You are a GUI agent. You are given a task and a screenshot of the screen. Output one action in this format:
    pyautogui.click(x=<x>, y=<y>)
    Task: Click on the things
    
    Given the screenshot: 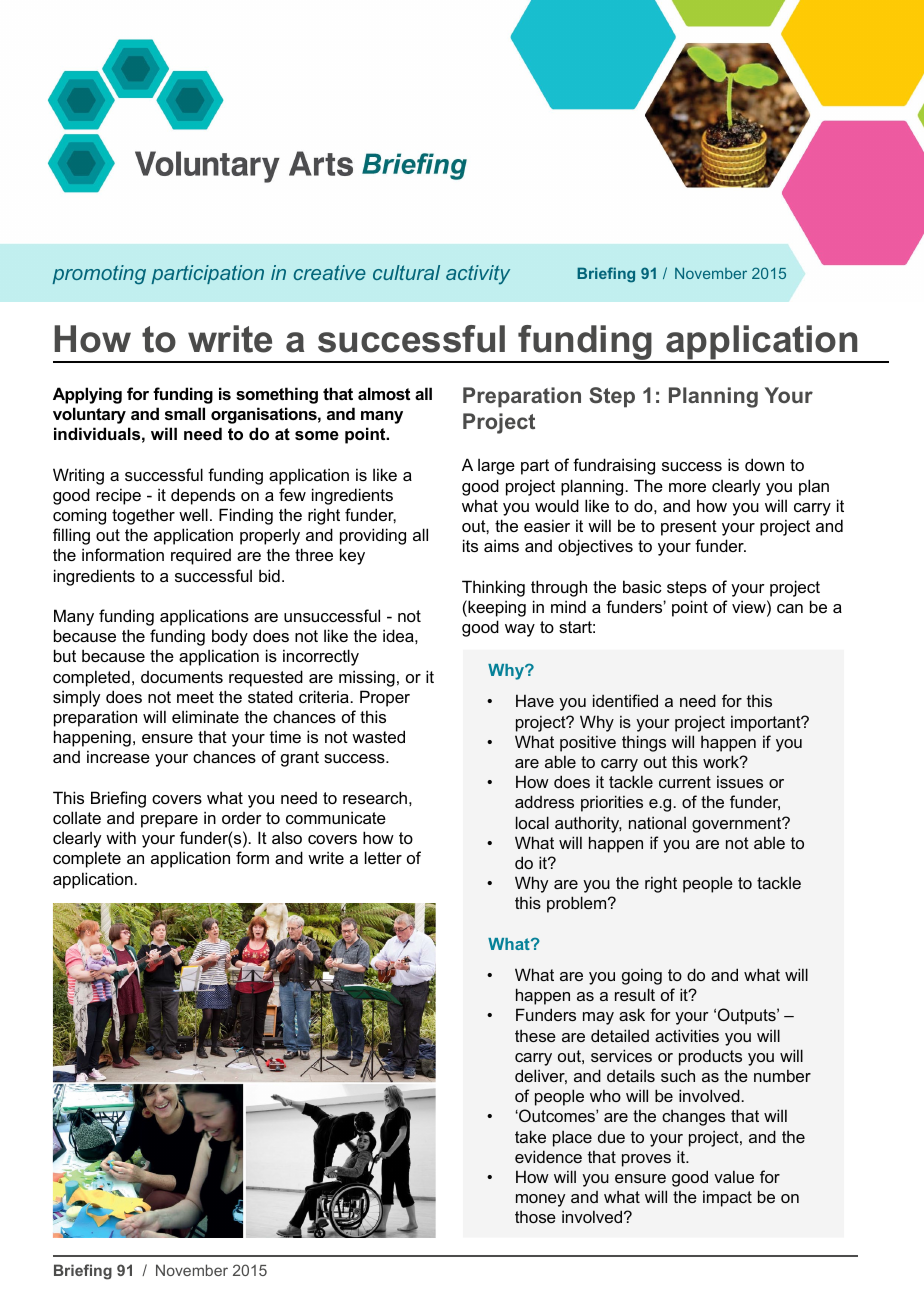 What is the action you would take?
    pyautogui.click(x=644, y=743)
